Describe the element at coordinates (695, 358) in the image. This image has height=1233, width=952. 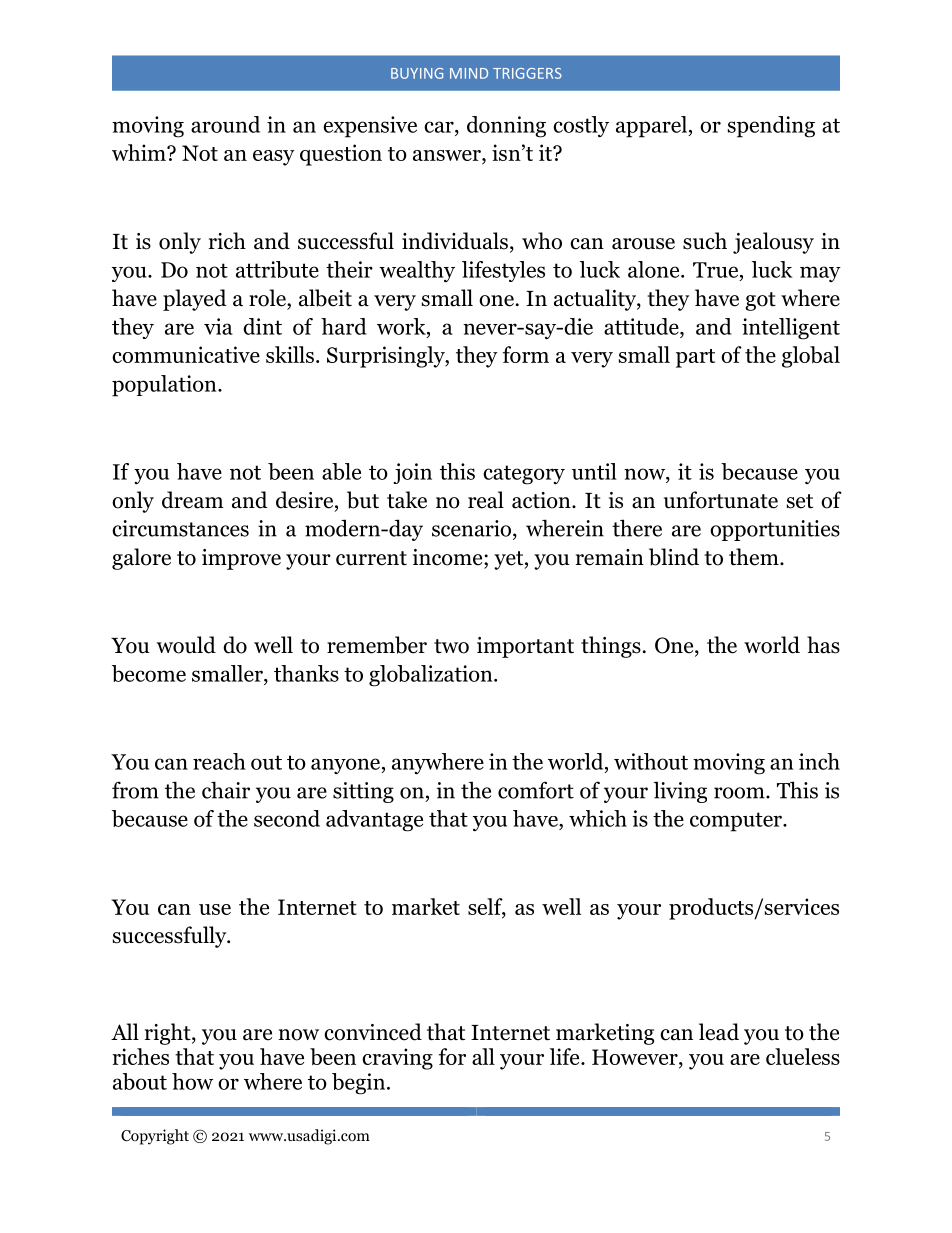
I see `part` at that location.
